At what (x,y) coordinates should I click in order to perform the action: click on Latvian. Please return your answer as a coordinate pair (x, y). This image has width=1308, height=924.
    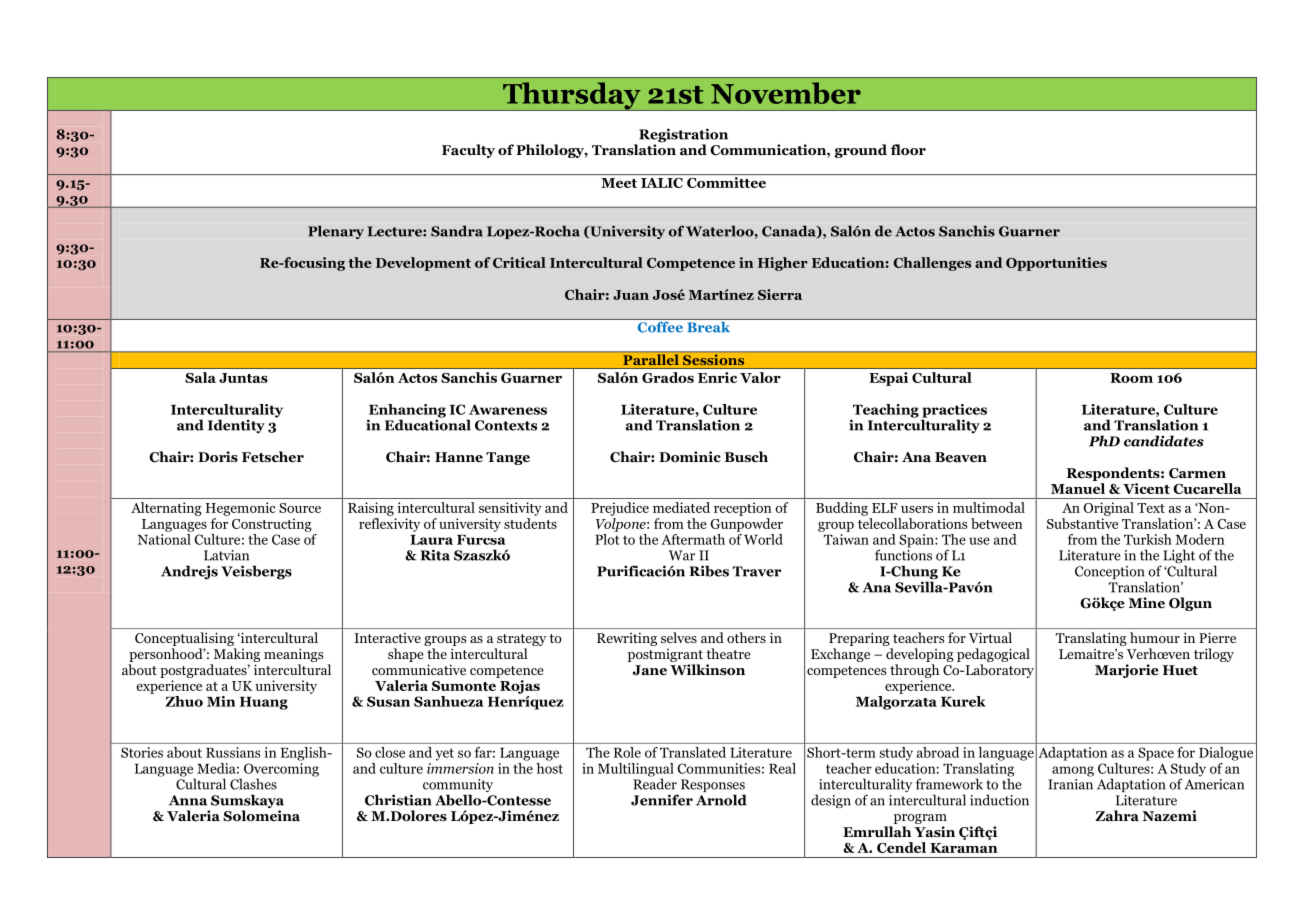
    Looking at the image, I should click on (226, 555).
